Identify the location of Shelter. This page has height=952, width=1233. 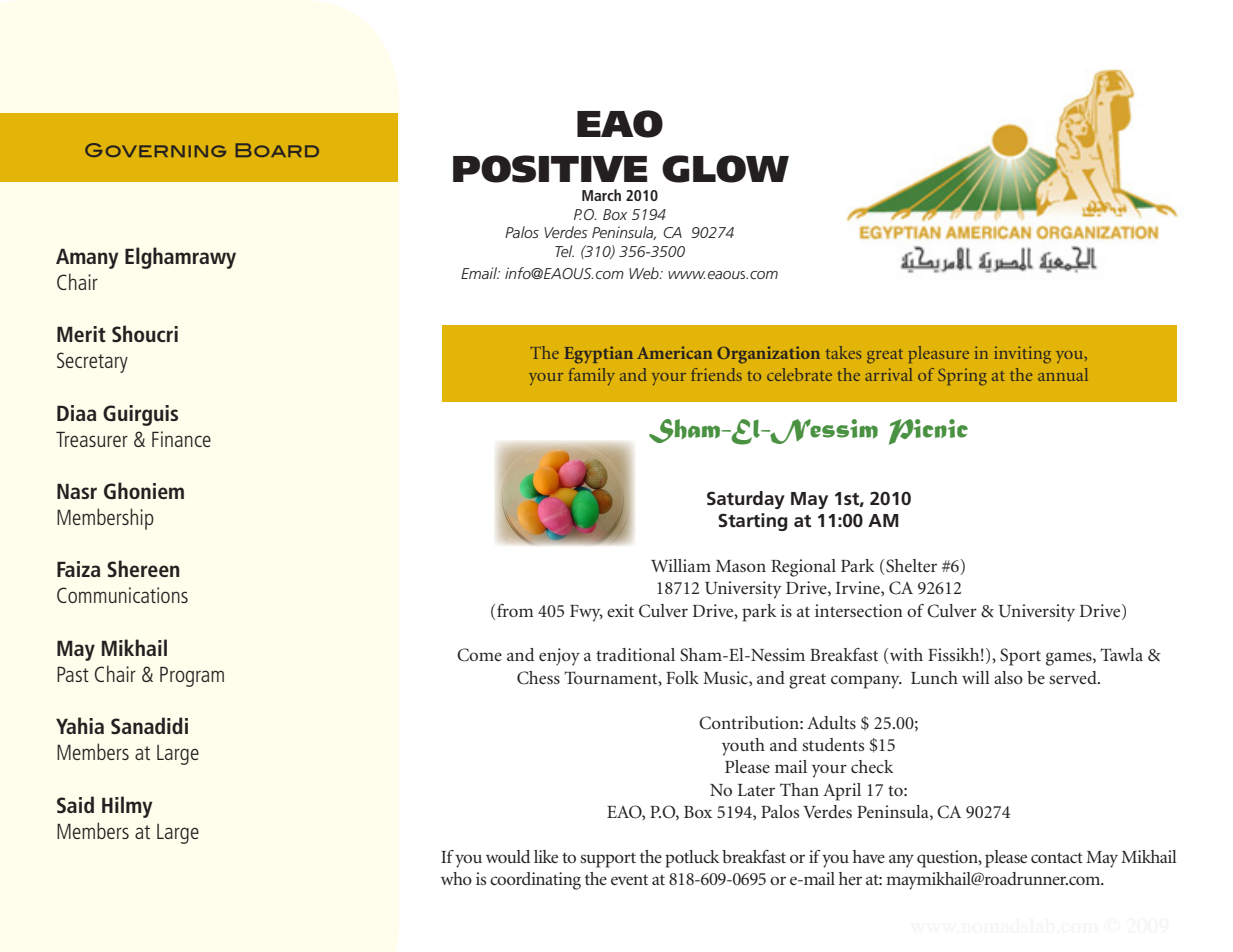
(911, 566).
